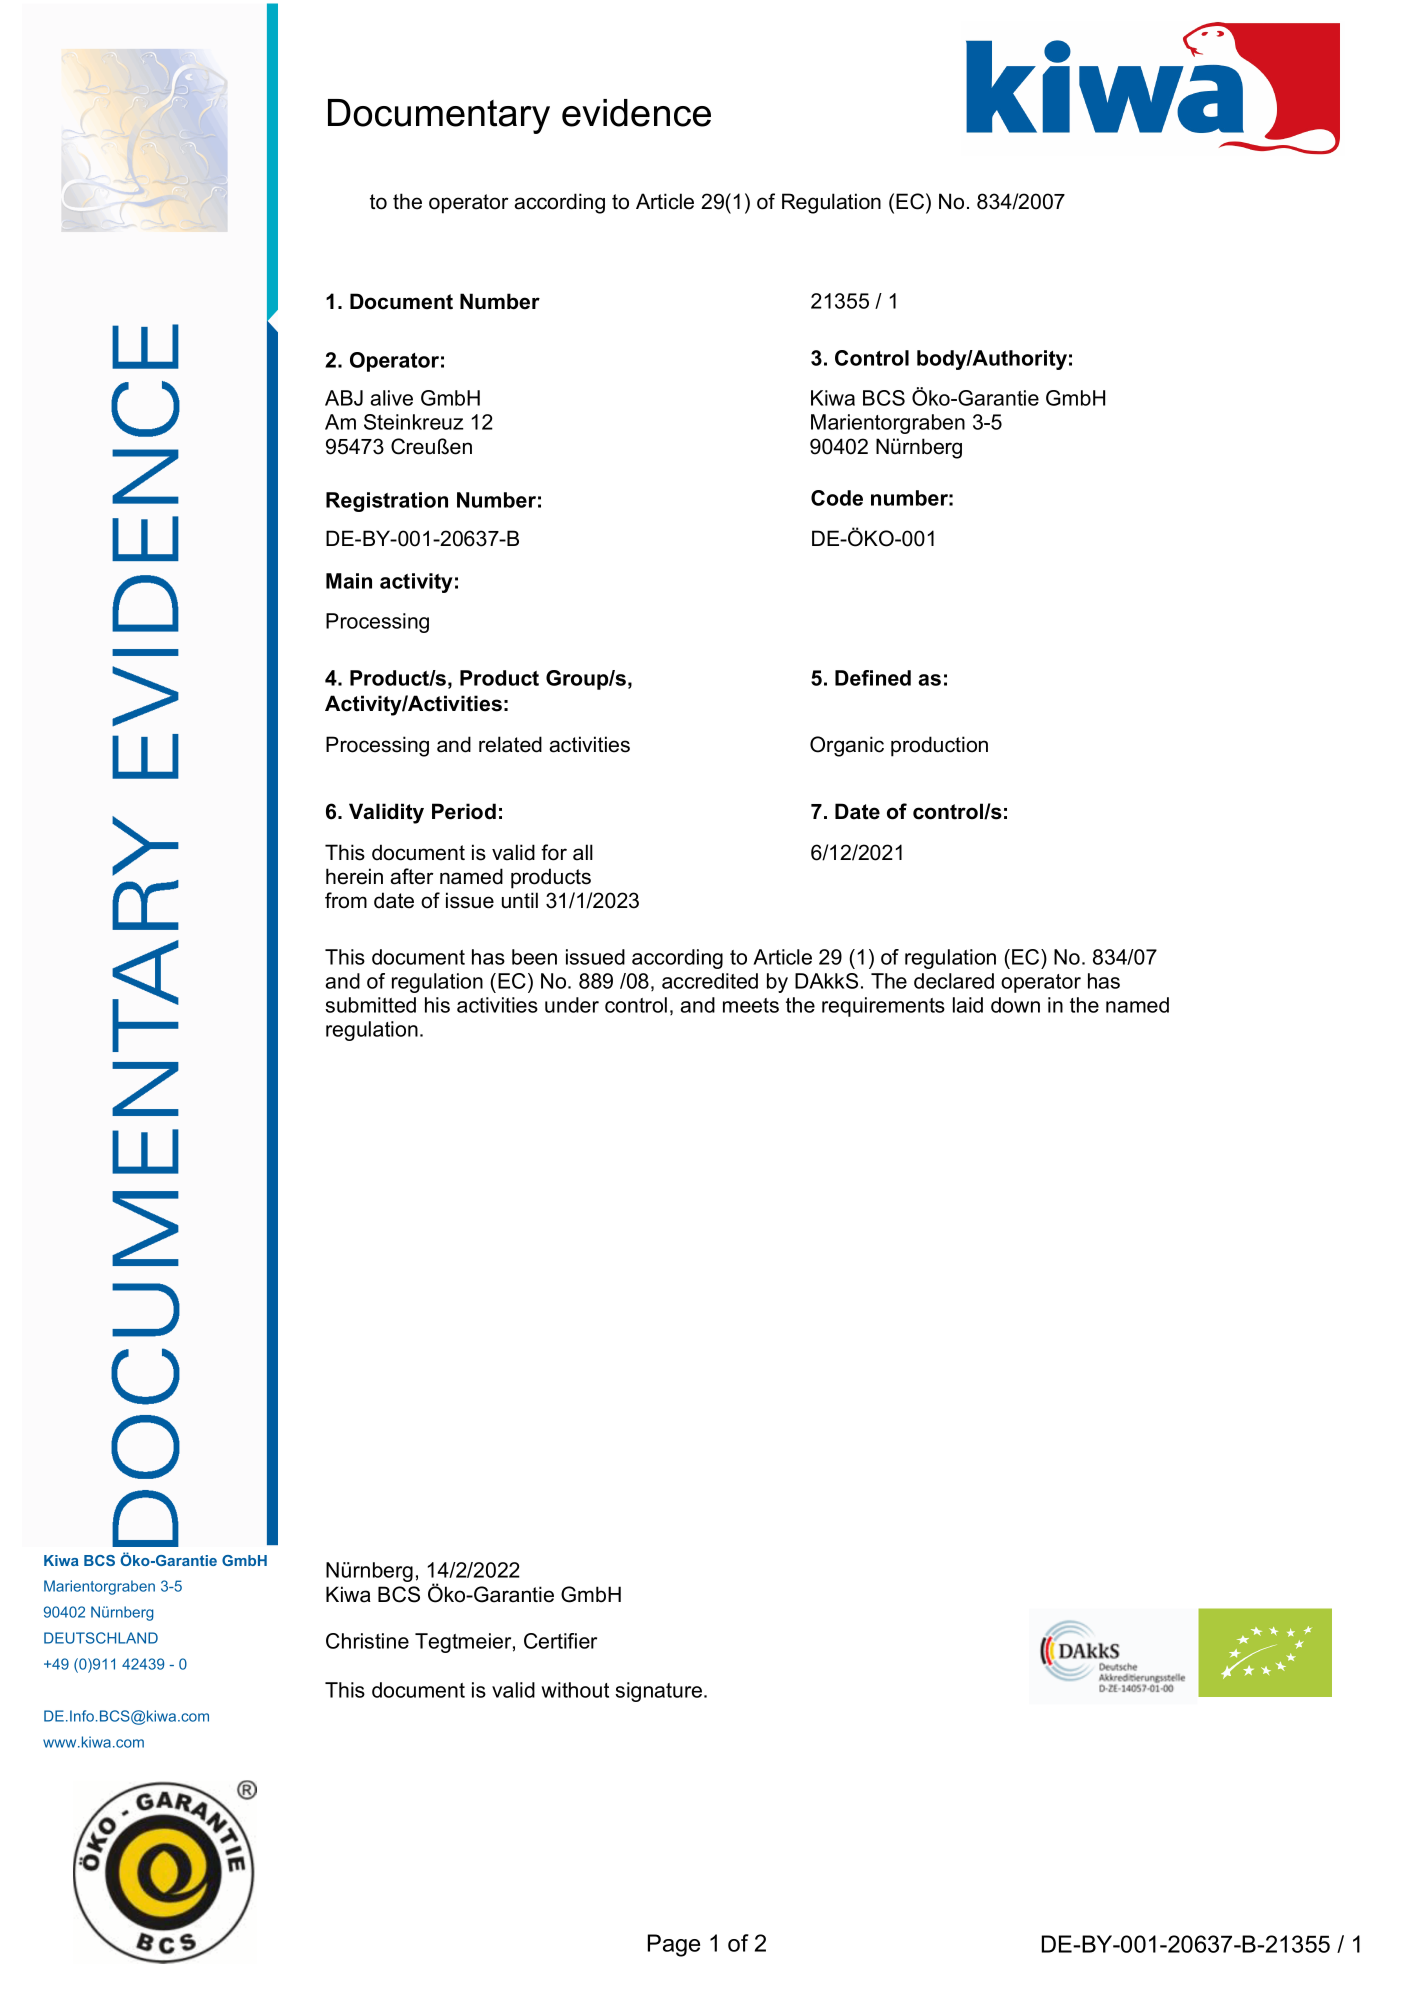 The height and width of the page is (1992, 1408). I want to click on submitted, so click(370, 1005).
